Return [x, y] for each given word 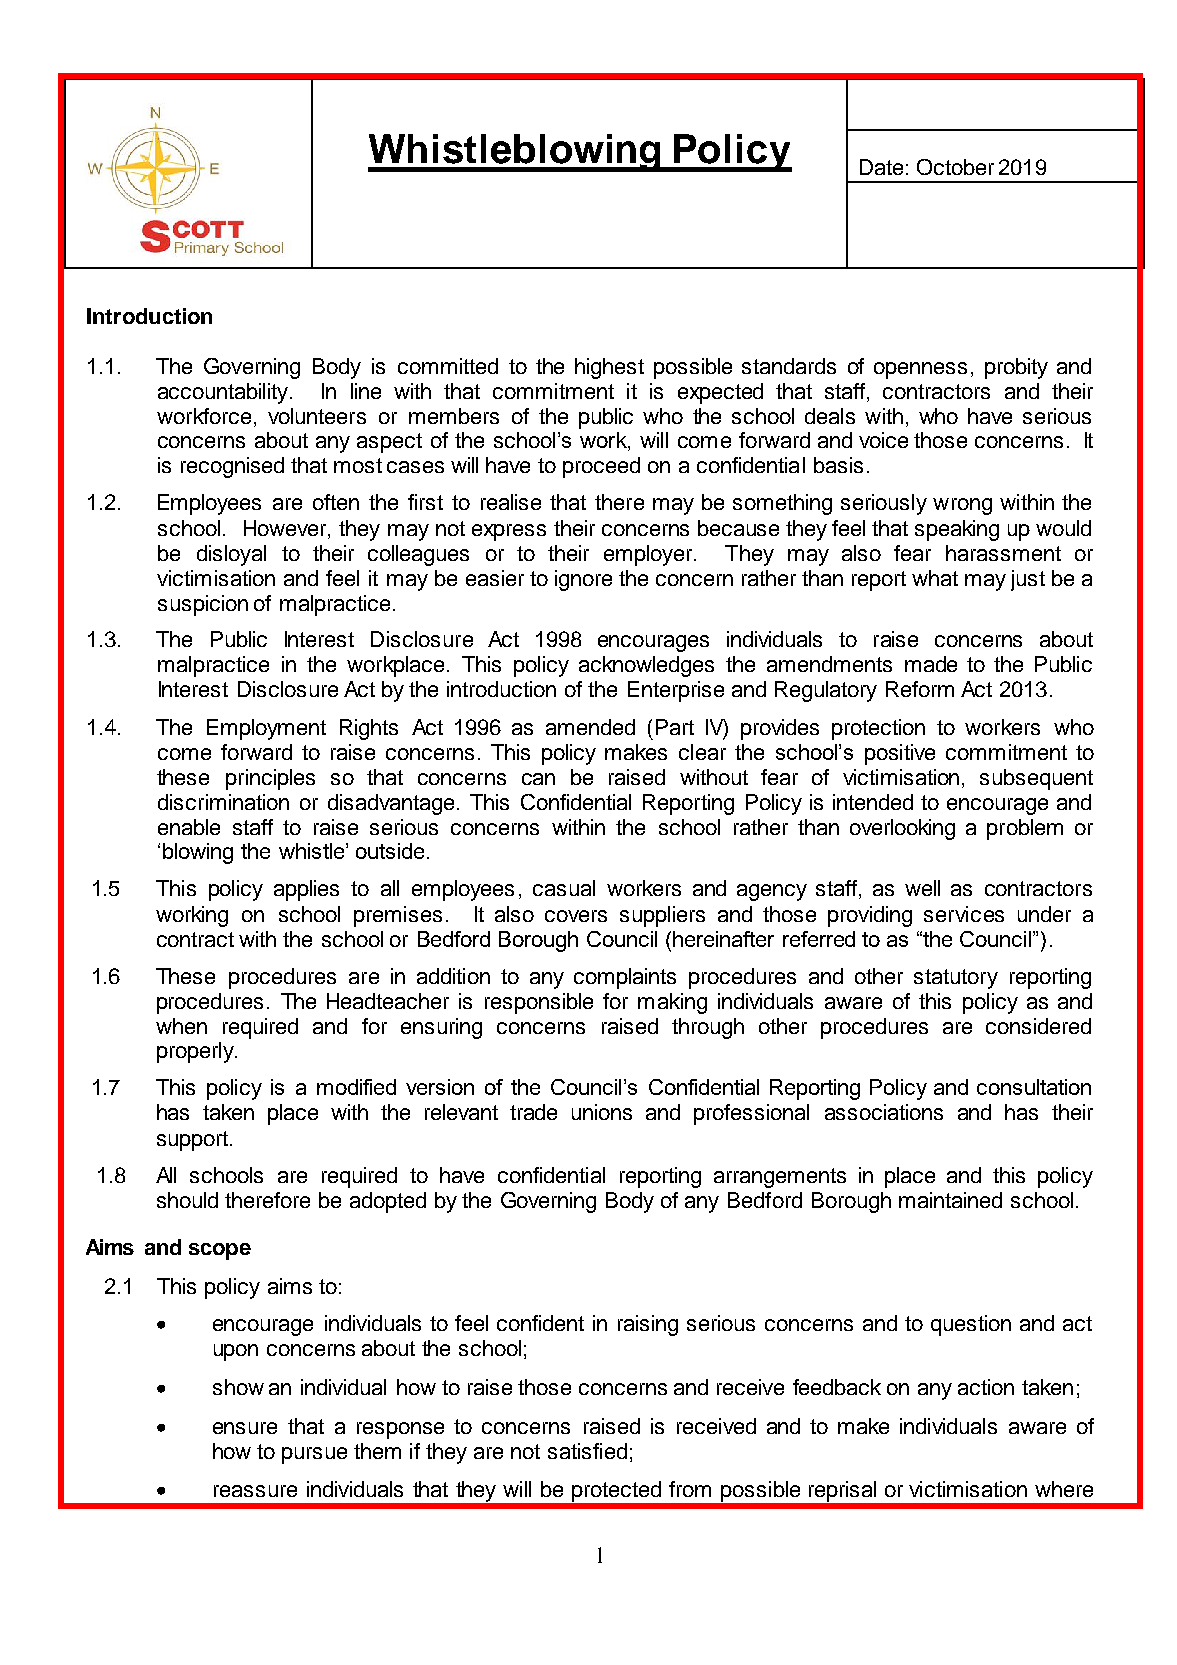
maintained [950, 1200]
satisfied [587, 1451]
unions [602, 1112]
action [986, 1387]
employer [648, 555]
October [955, 167]
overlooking [902, 829]
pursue [314, 1455]
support [194, 1141]
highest [609, 368]
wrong [962, 506]
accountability [224, 393]
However [286, 529]
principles [270, 779]
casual [564, 888]
